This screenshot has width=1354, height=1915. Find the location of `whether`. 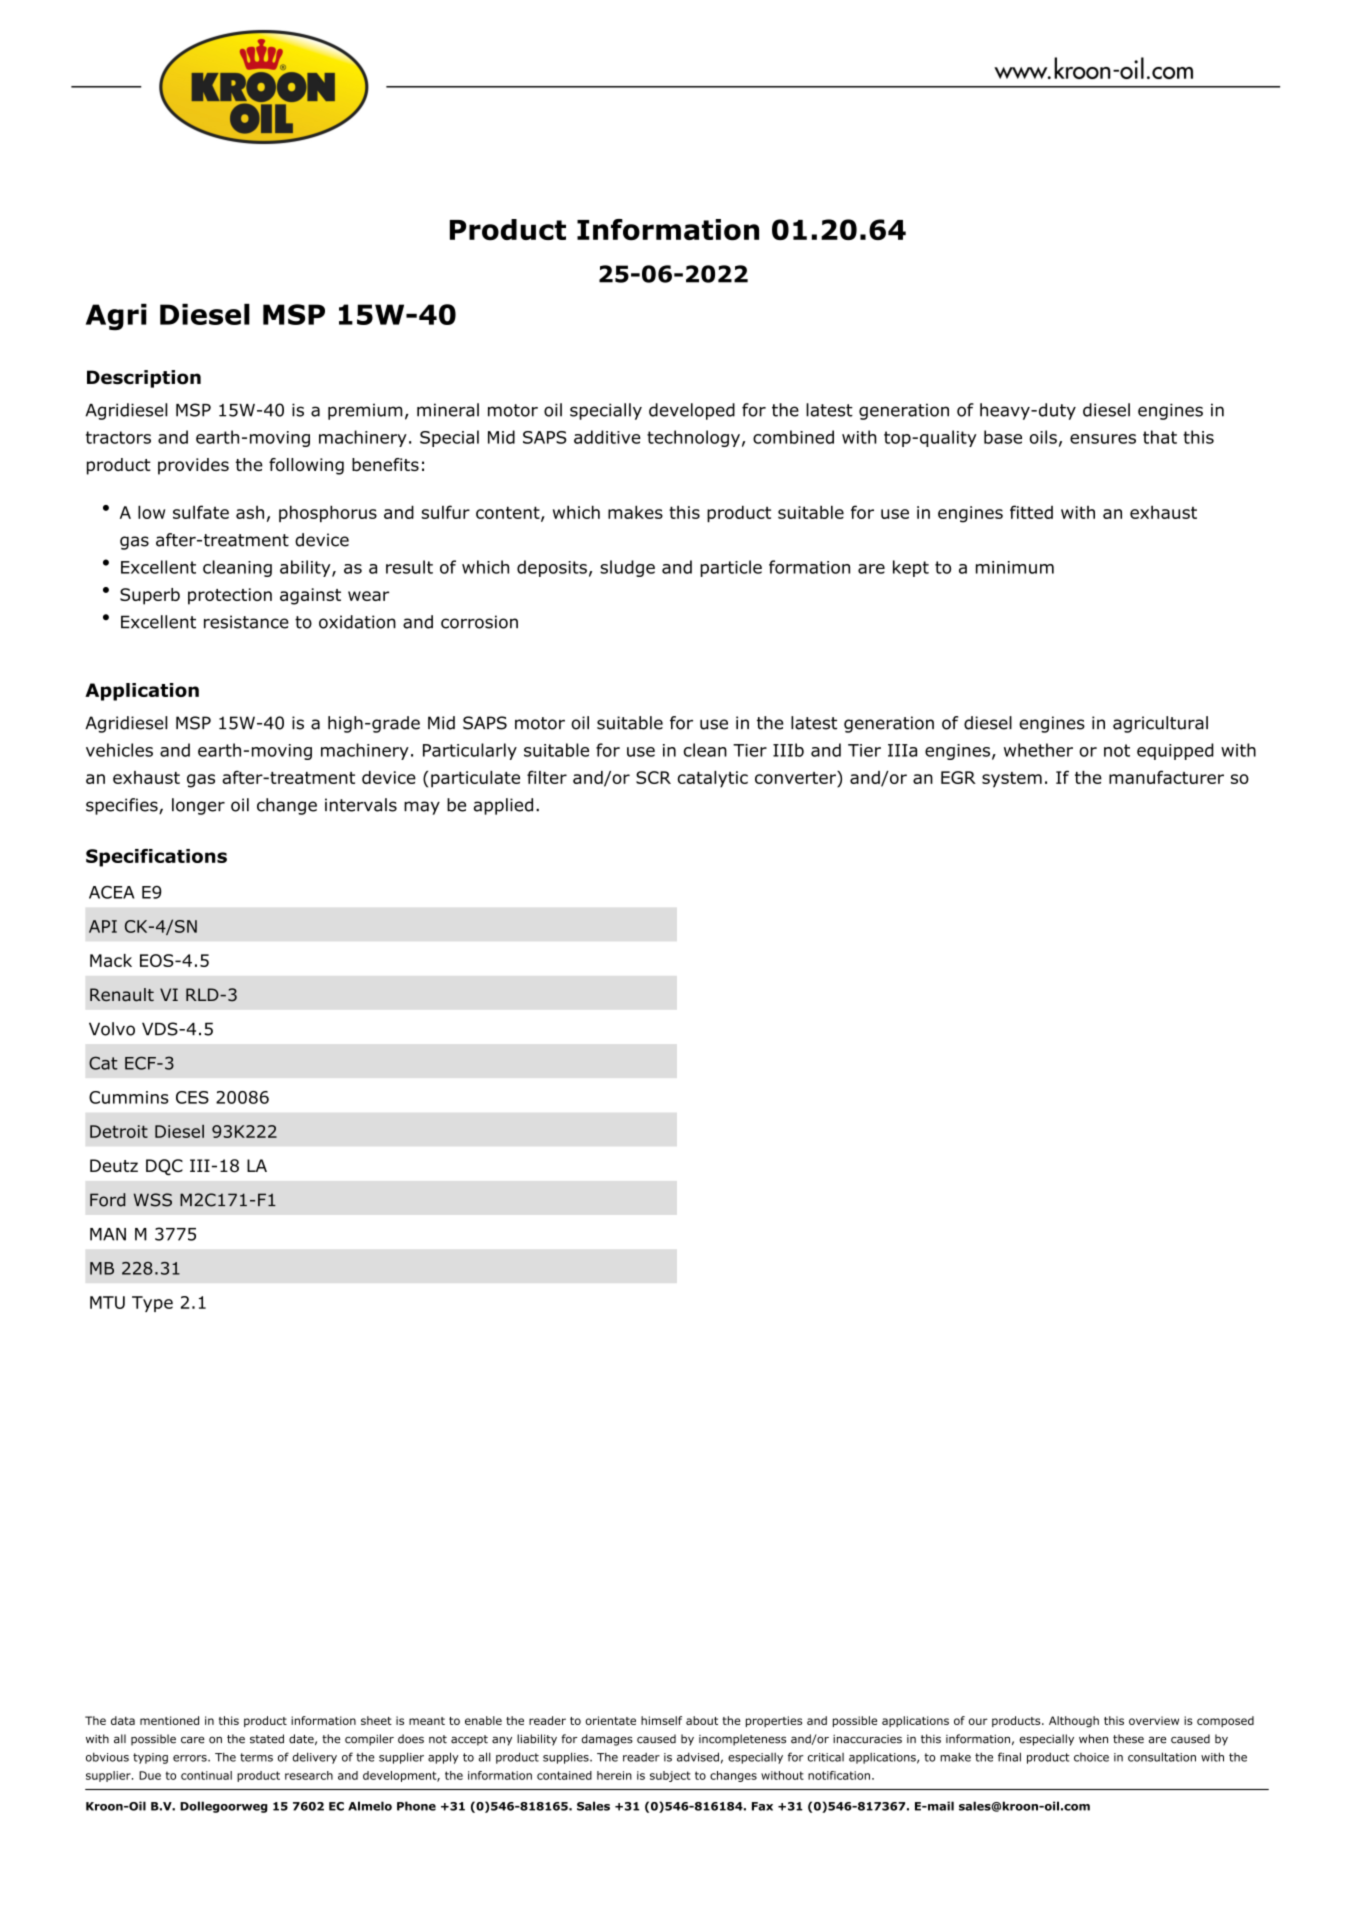

whether is located at coordinates (1038, 750).
